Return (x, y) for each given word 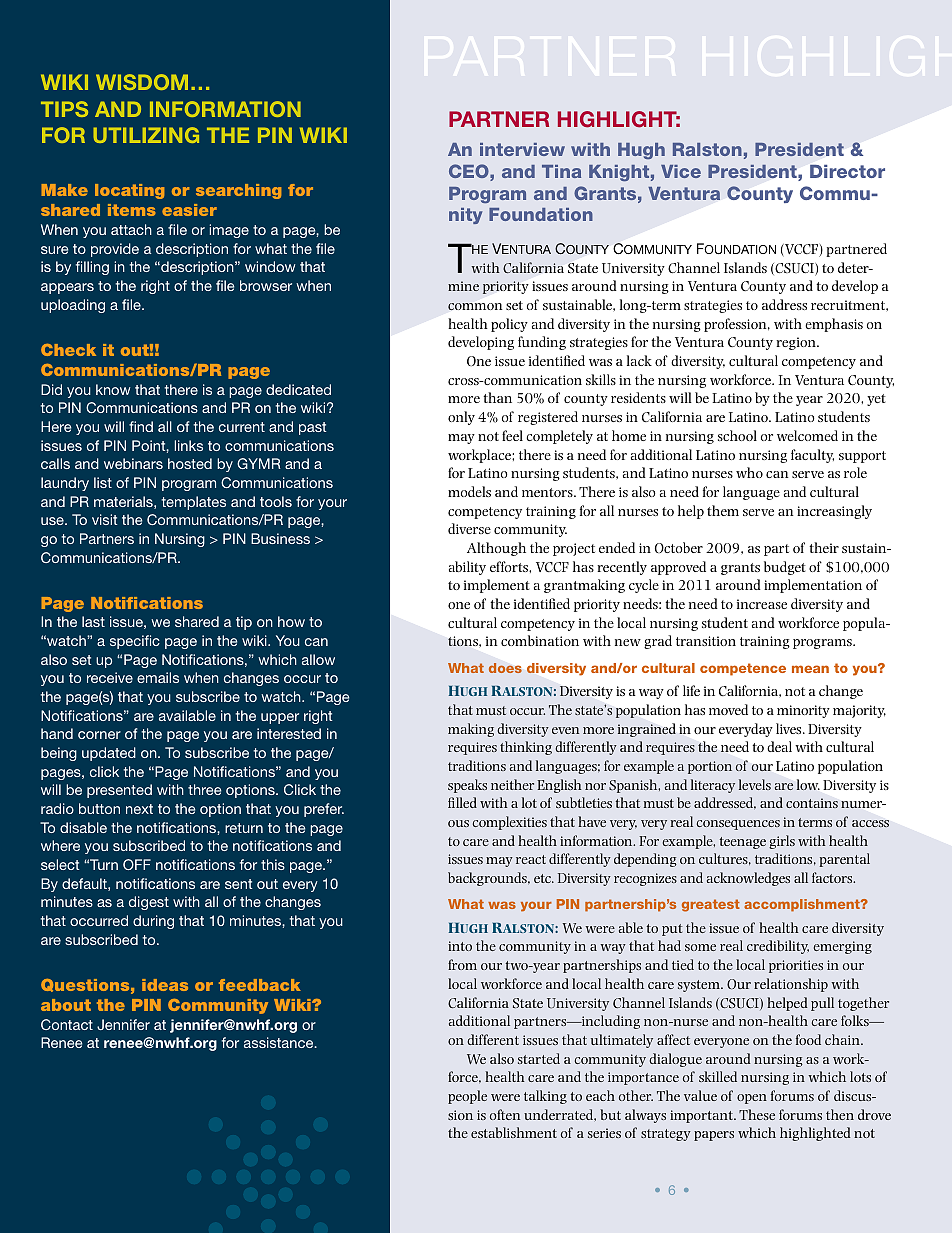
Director (847, 171)
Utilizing (146, 135)
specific (135, 642)
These (757, 1114)
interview (522, 149)
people (467, 1097)
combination (540, 640)
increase (762, 604)
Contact (67, 1024)
